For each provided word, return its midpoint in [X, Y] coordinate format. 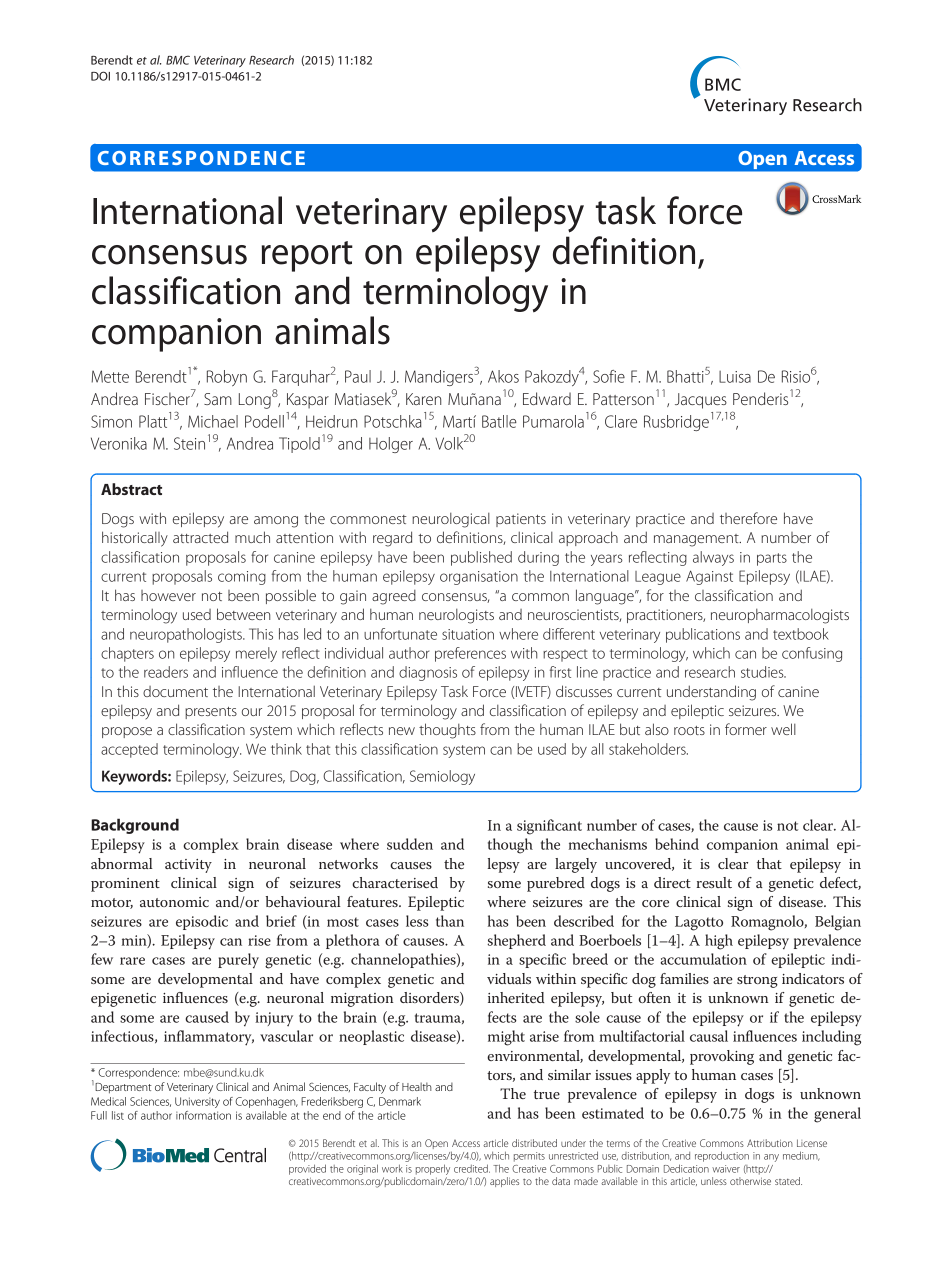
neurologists [456, 616]
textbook [801, 634]
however [168, 595]
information [203, 1115]
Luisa [735, 377]
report [307, 256]
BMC [178, 60]
